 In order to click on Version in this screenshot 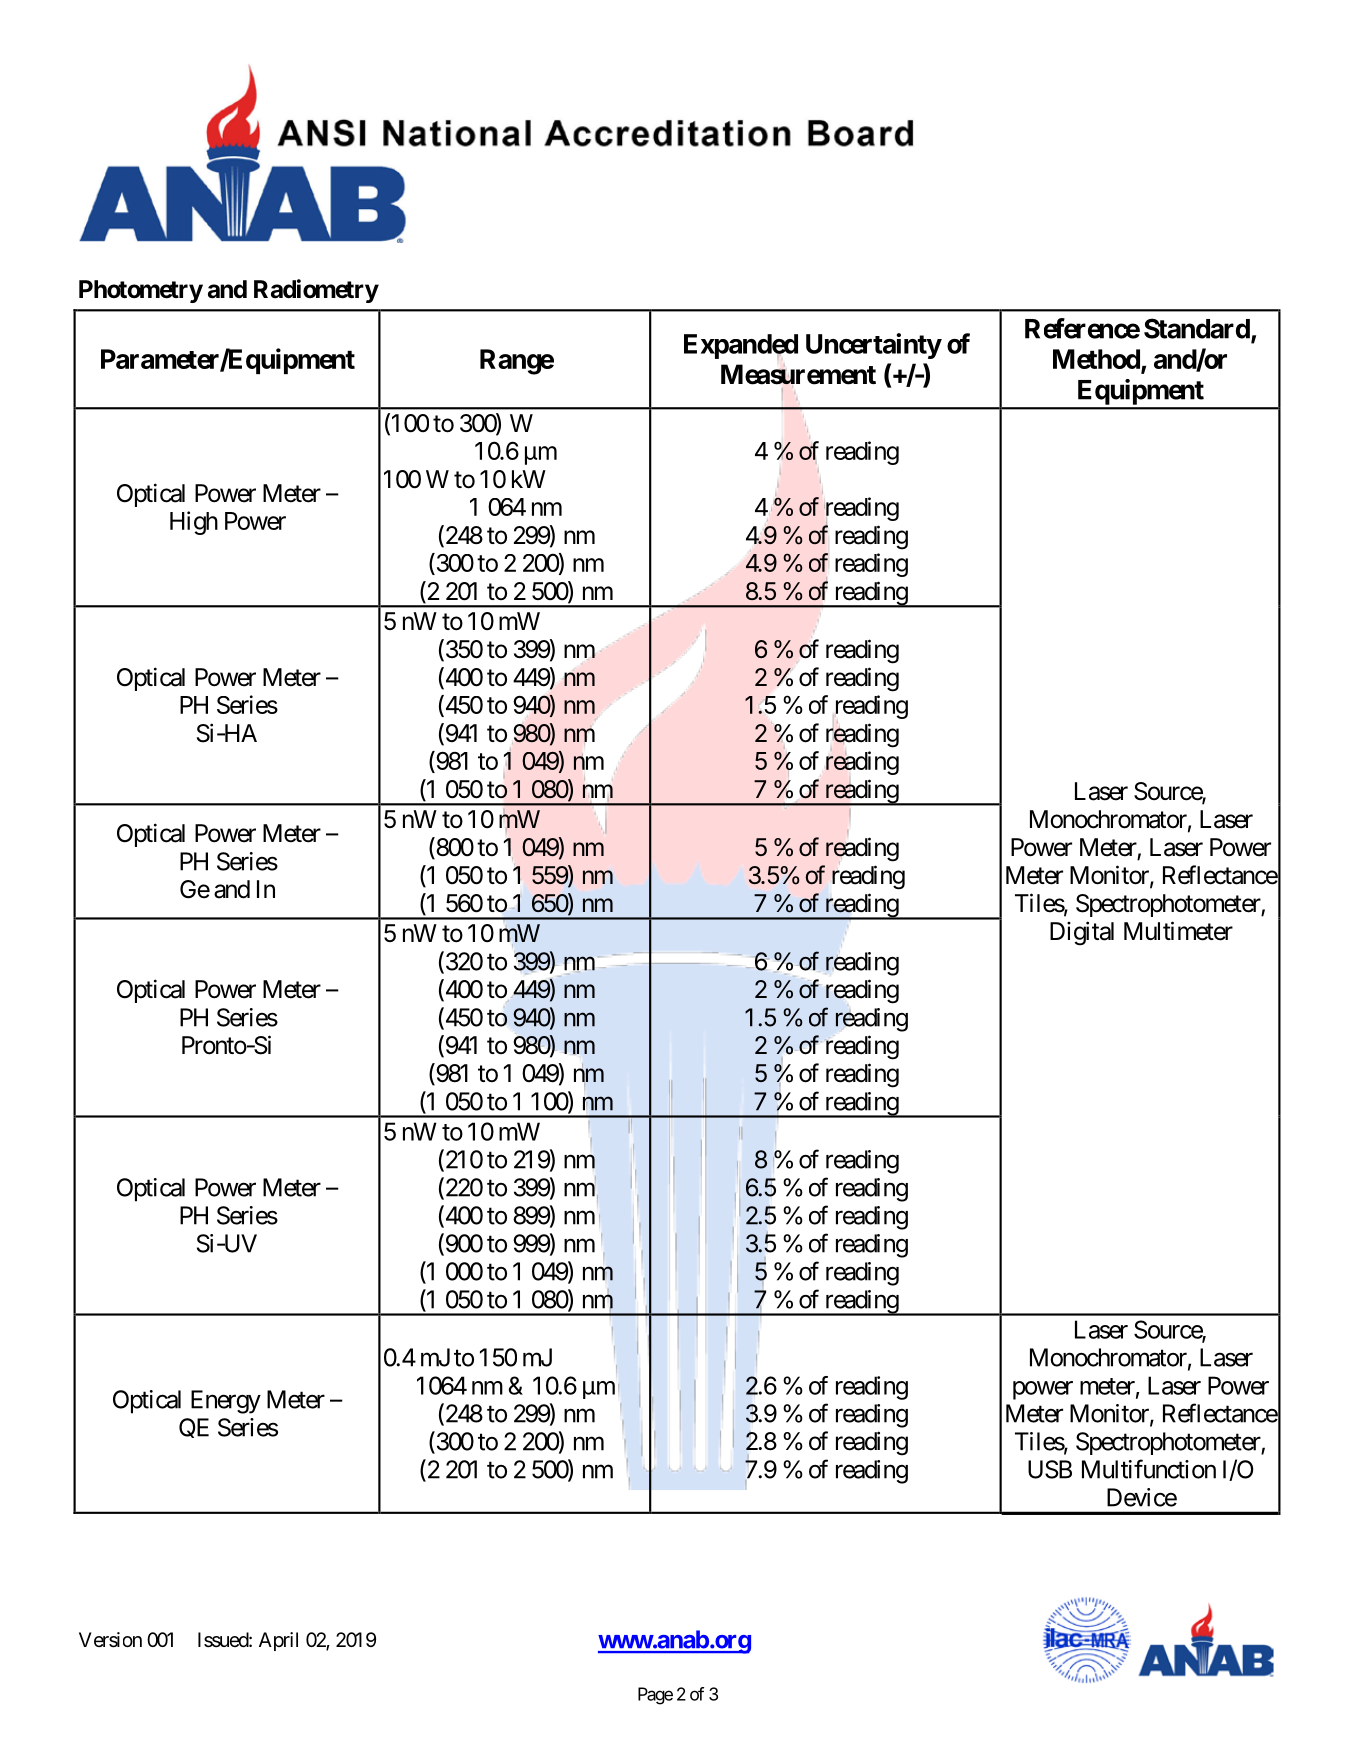, I will do `click(110, 1640)`.
